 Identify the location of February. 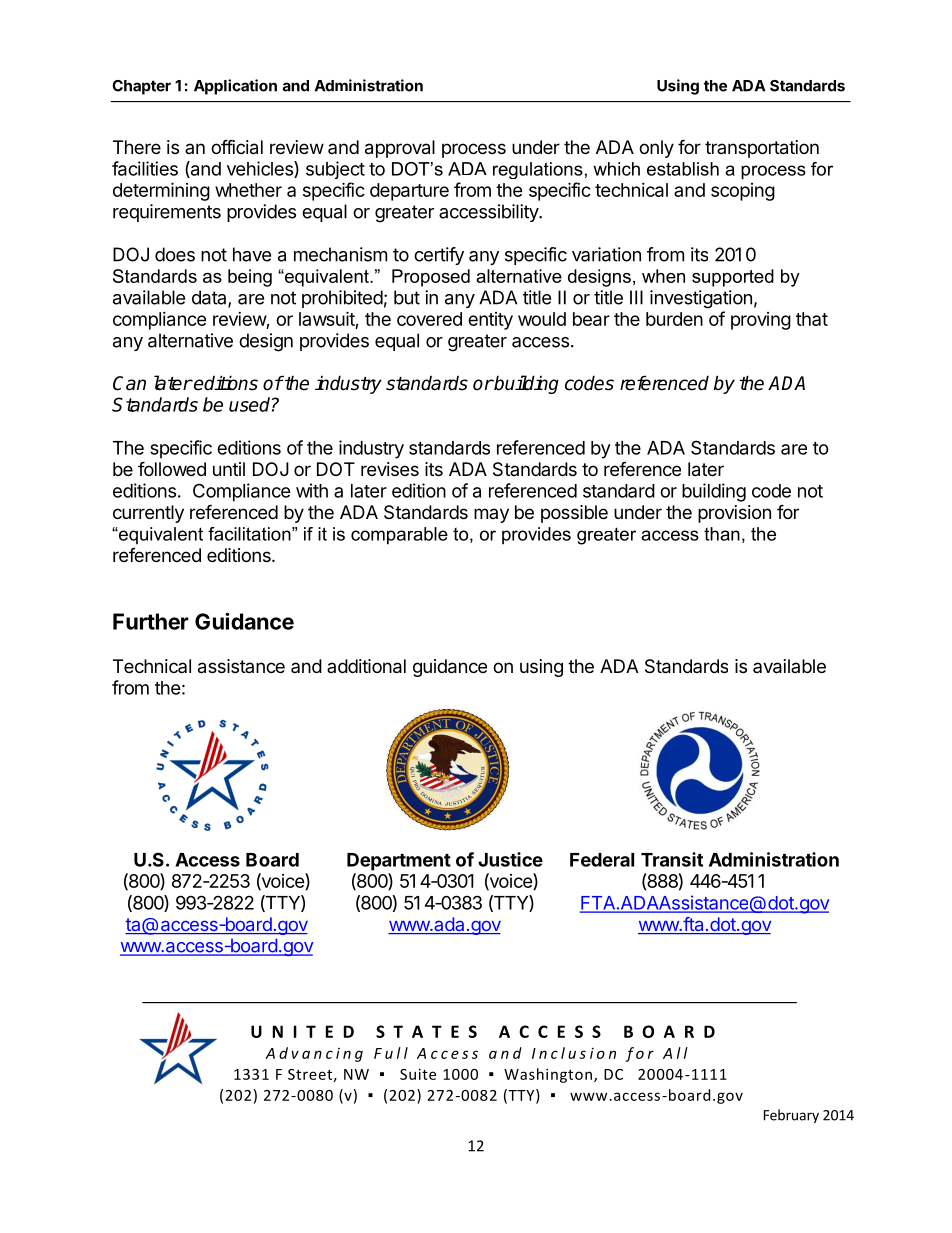
(791, 1116).
